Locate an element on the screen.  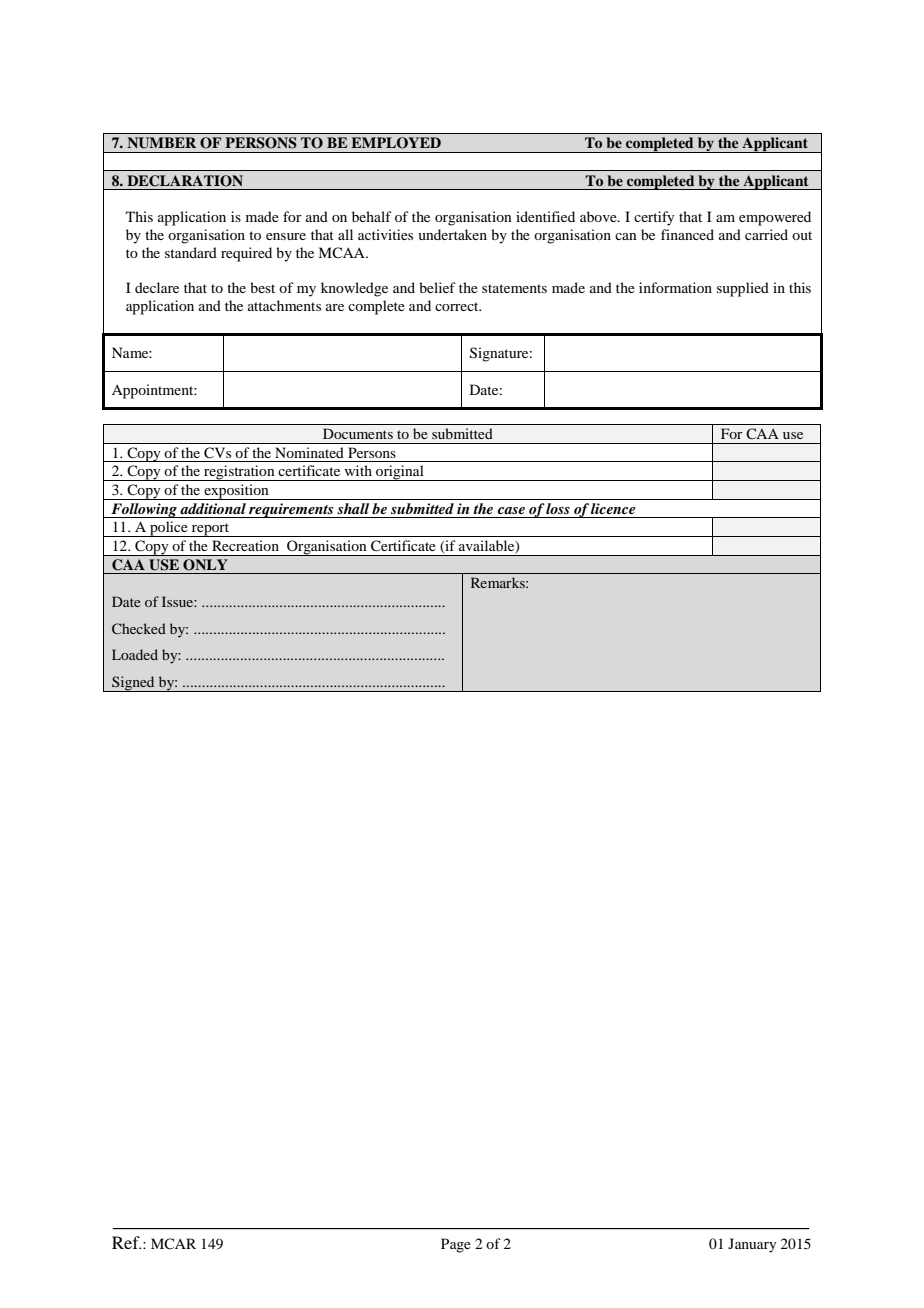
January is located at coordinates (752, 1245).
